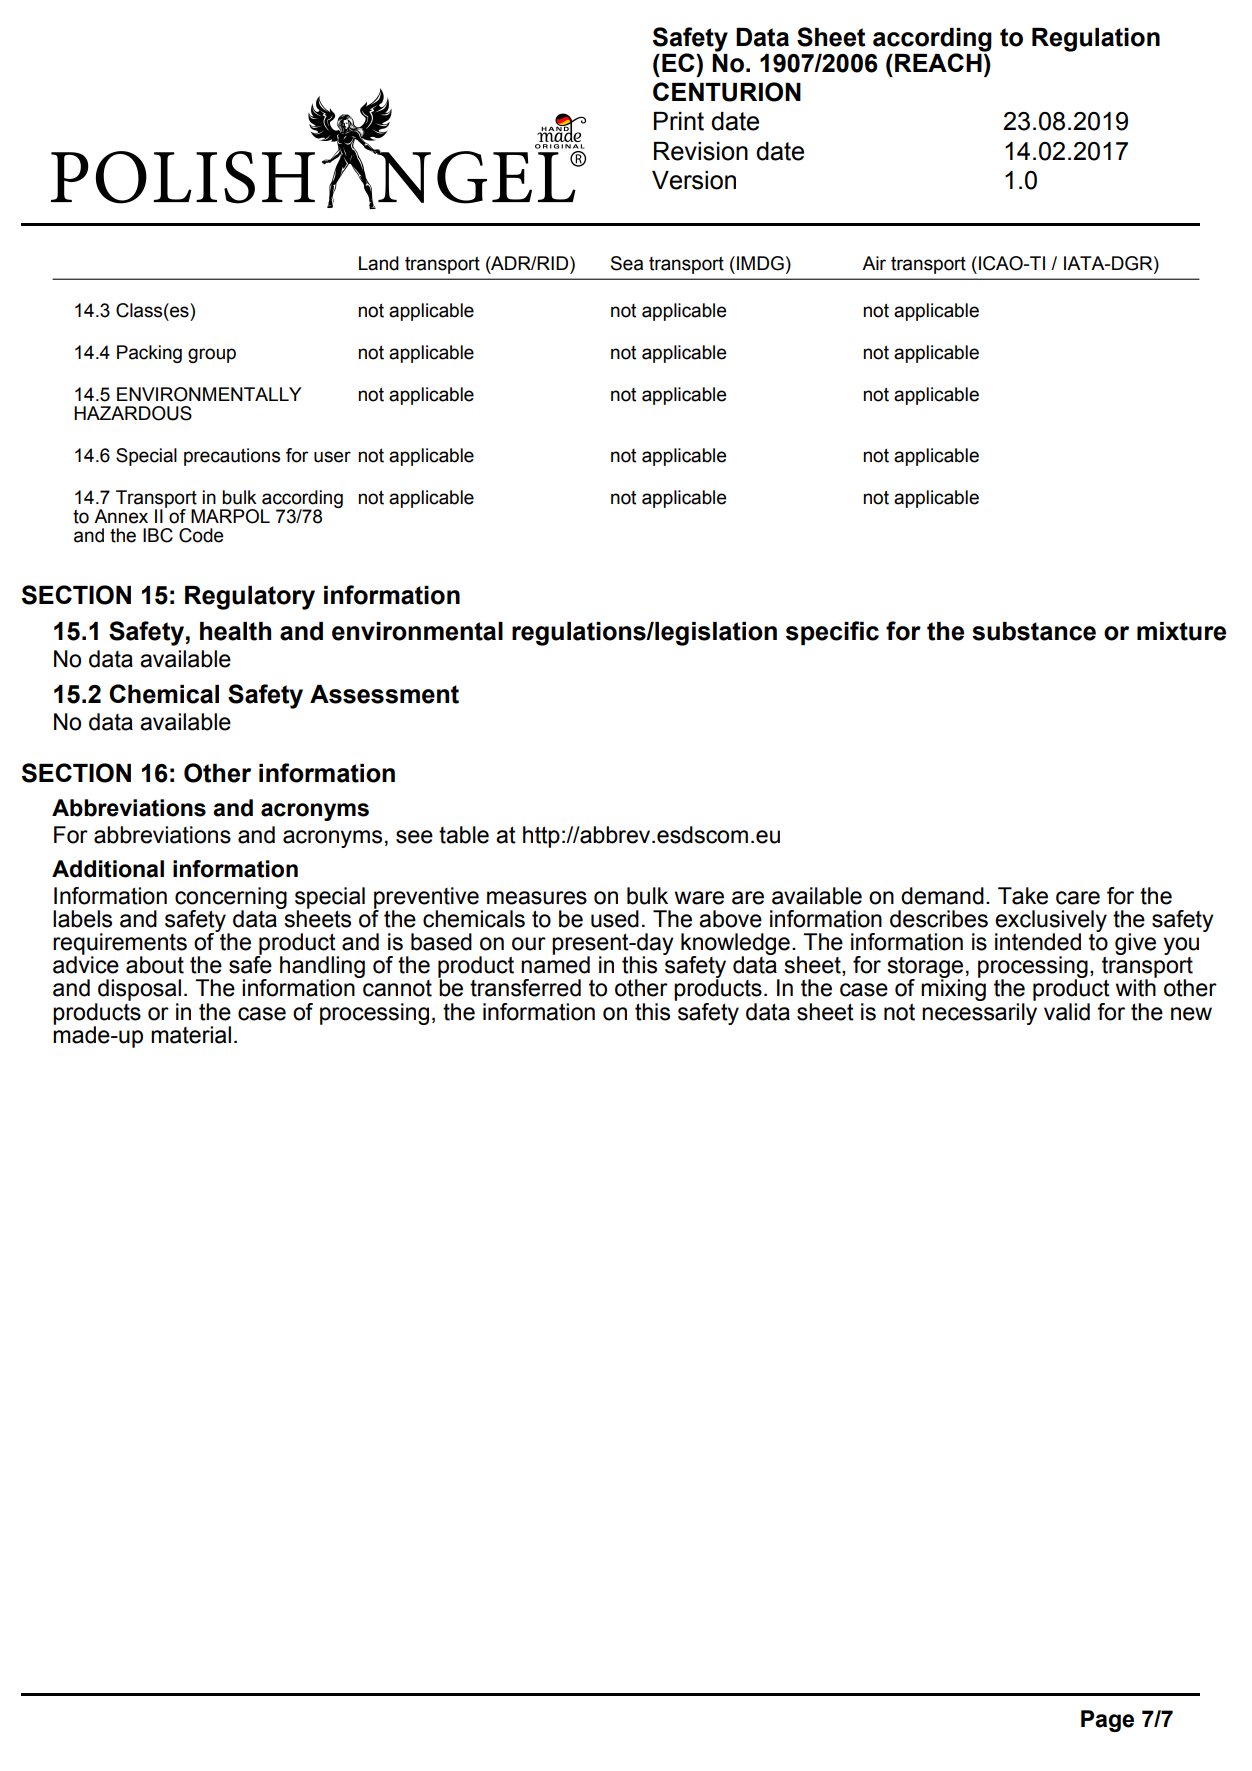 This page has width=1252, height=1771. What do you see at coordinates (939, 61) in the page?
I see `REACH` at bounding box center [939, 61].
